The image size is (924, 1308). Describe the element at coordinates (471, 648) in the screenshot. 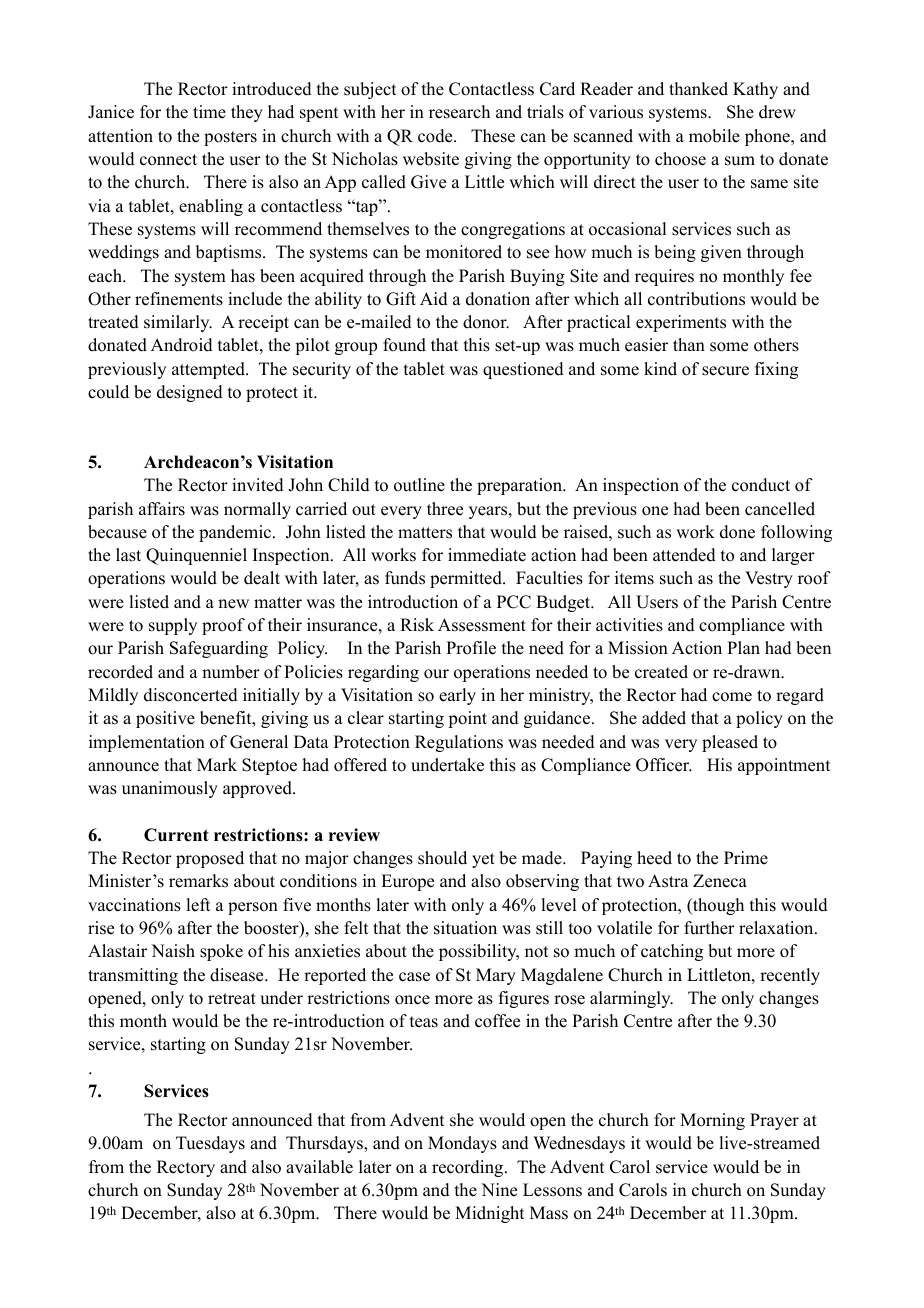

I see `Profile` at that location.
